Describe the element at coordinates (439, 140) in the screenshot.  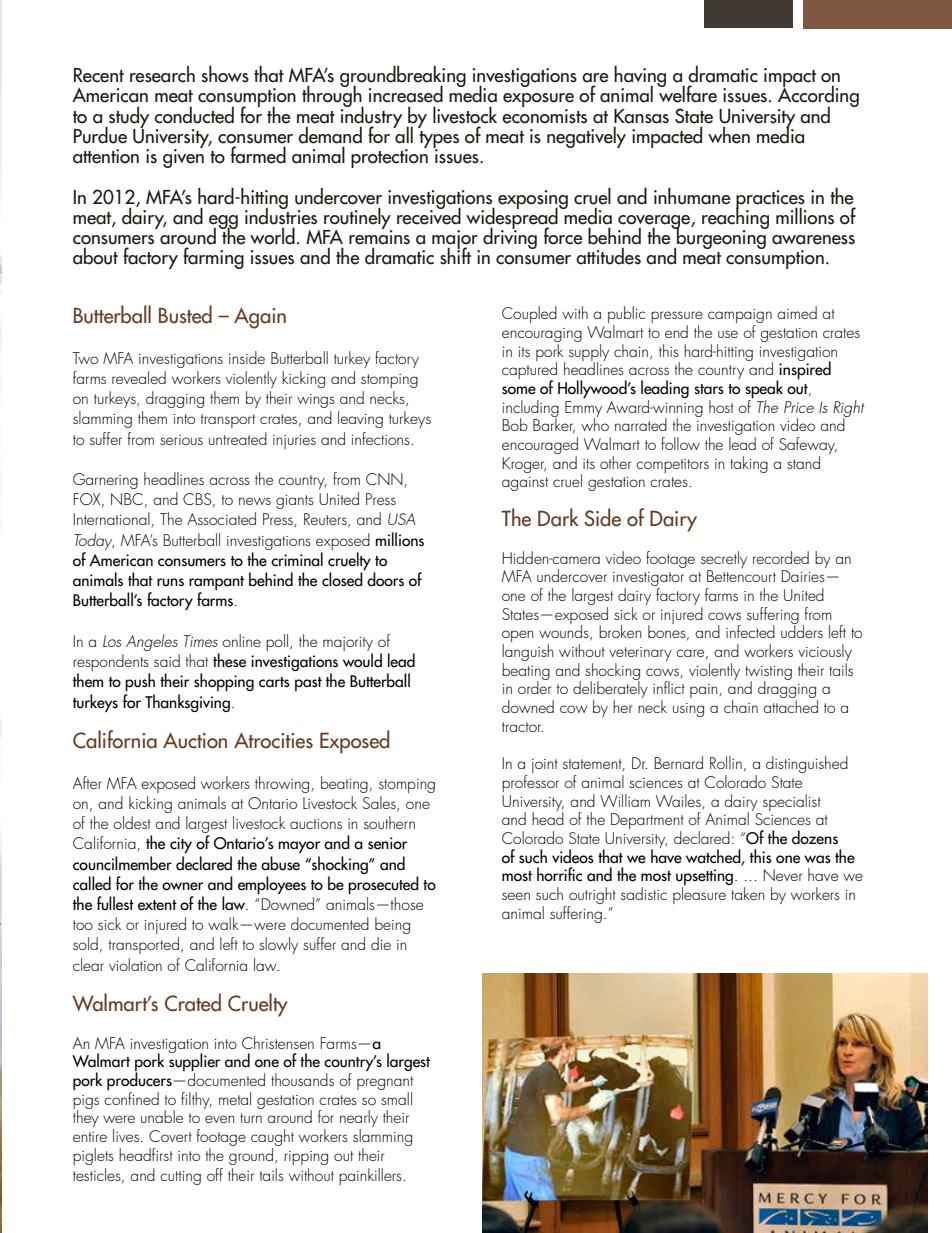
I see `types` at that location.
